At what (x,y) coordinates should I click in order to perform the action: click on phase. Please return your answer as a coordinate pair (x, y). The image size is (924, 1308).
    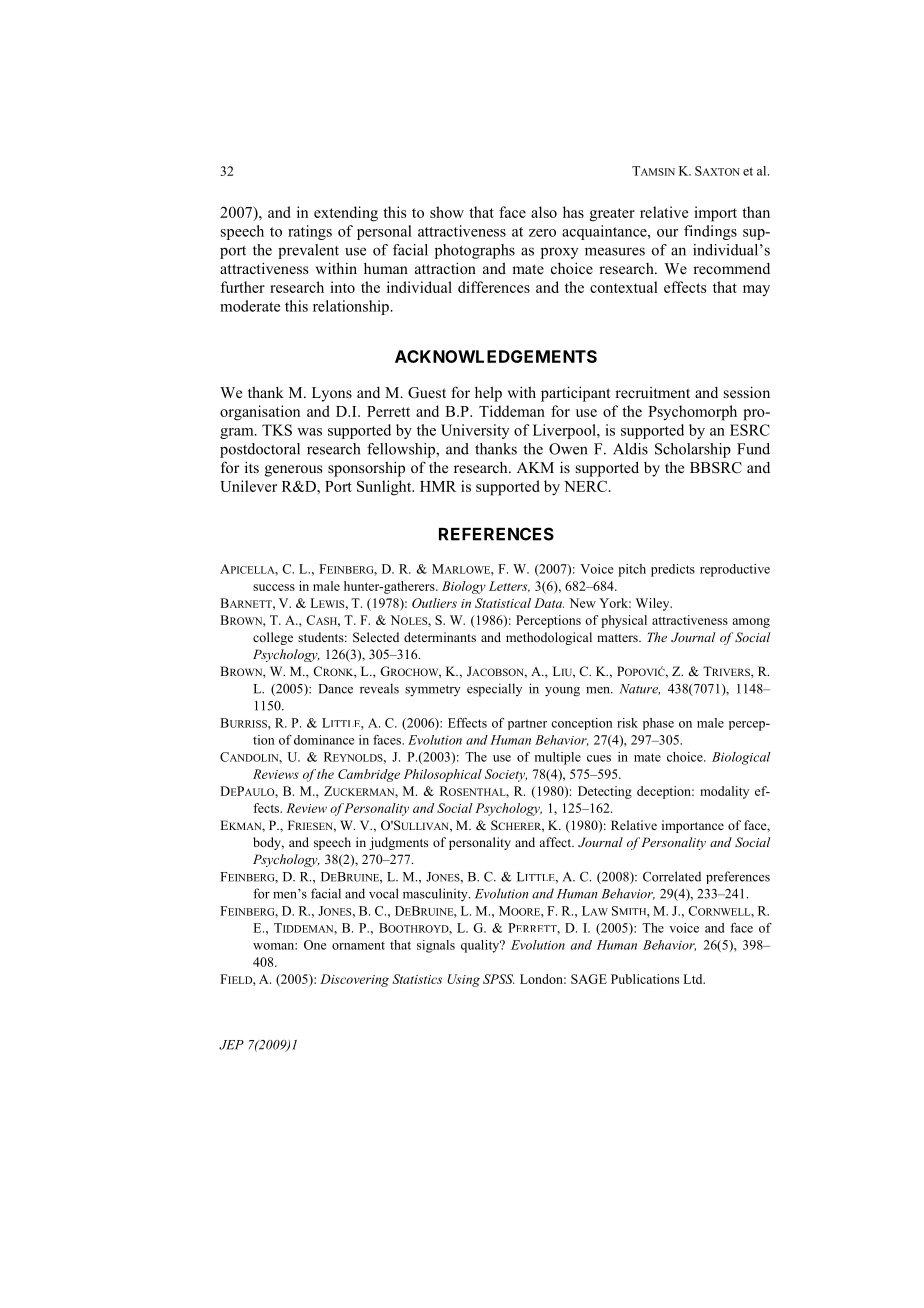
    Looking at the image, I should click on (658, 724).
